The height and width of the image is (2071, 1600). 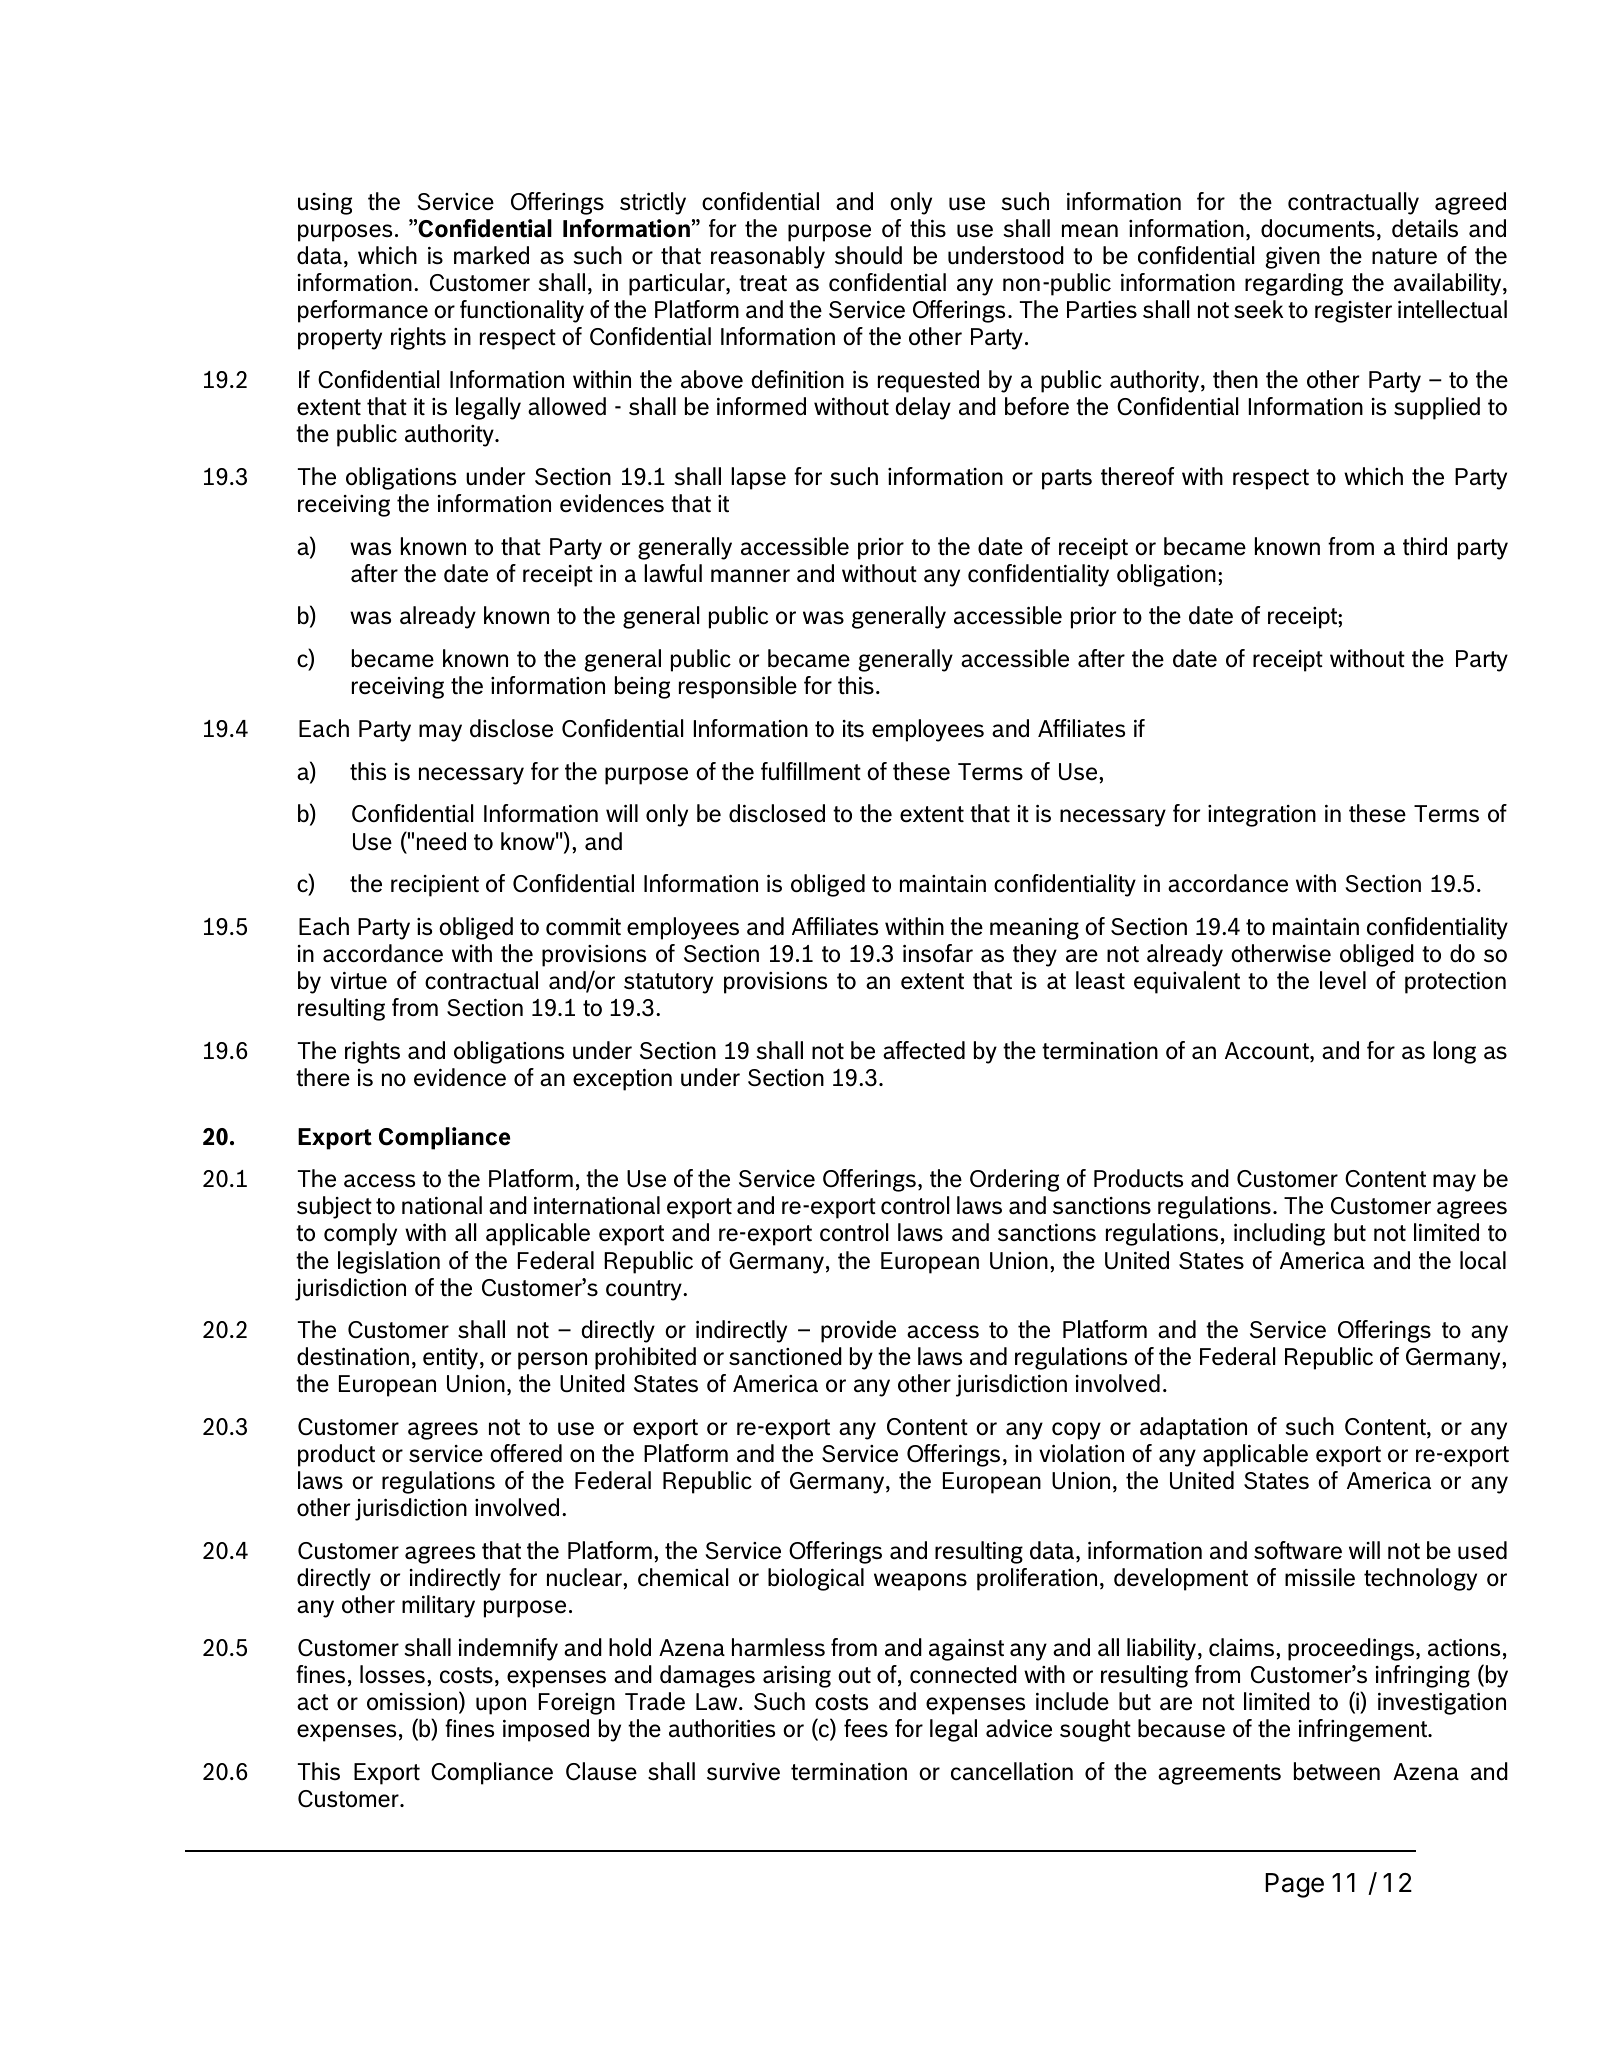 What do you see at coordinates (441, 841) in the image?
I see `need` at bounding box center [441, 841].
